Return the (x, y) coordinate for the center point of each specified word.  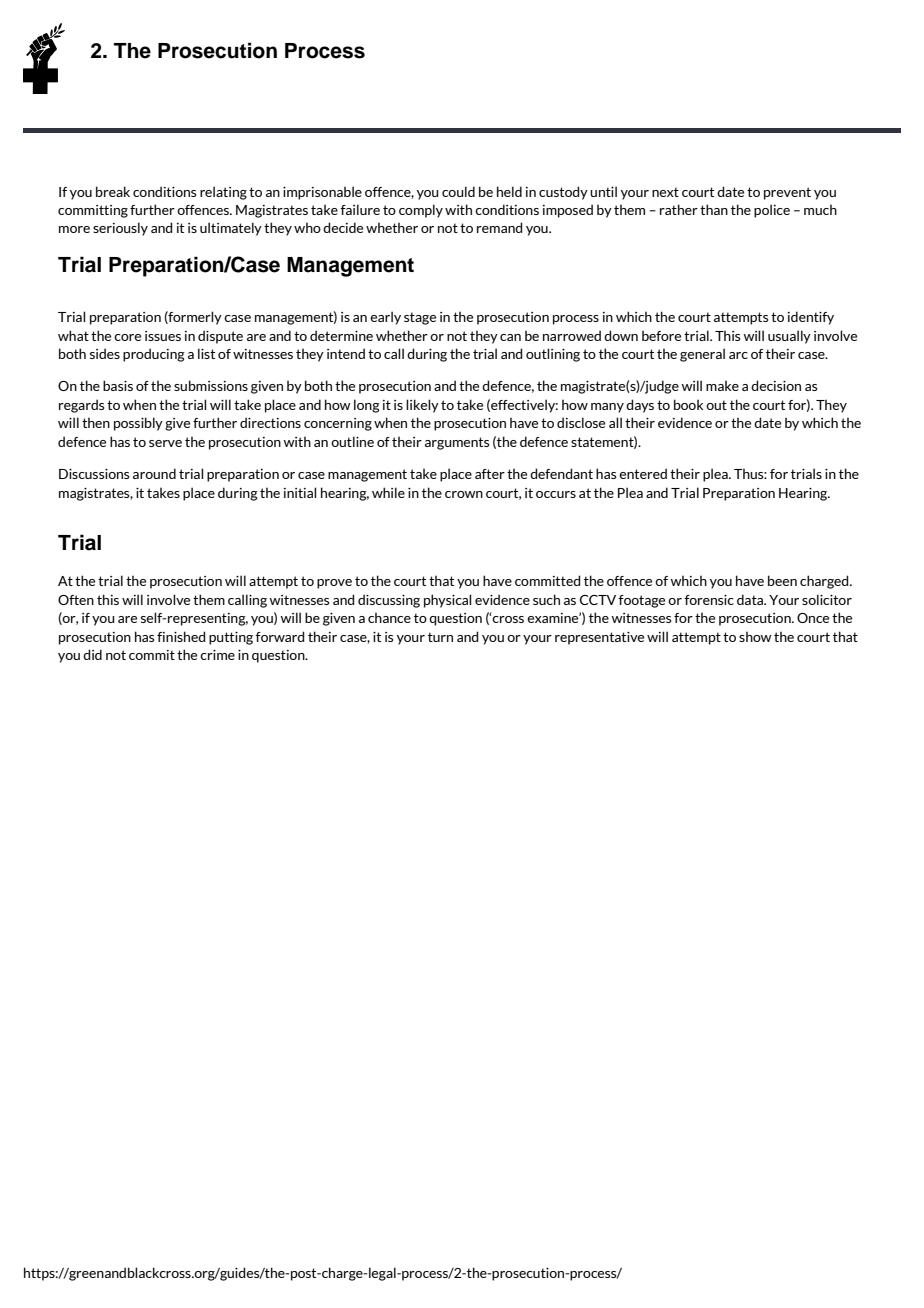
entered (643, 473)
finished (181, 636)
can (510, 337)
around (154, 473)
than (714, 209)
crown (464, 494)
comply (421, 211)
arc (738, 355)
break (113, 191)
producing (154, 355)
